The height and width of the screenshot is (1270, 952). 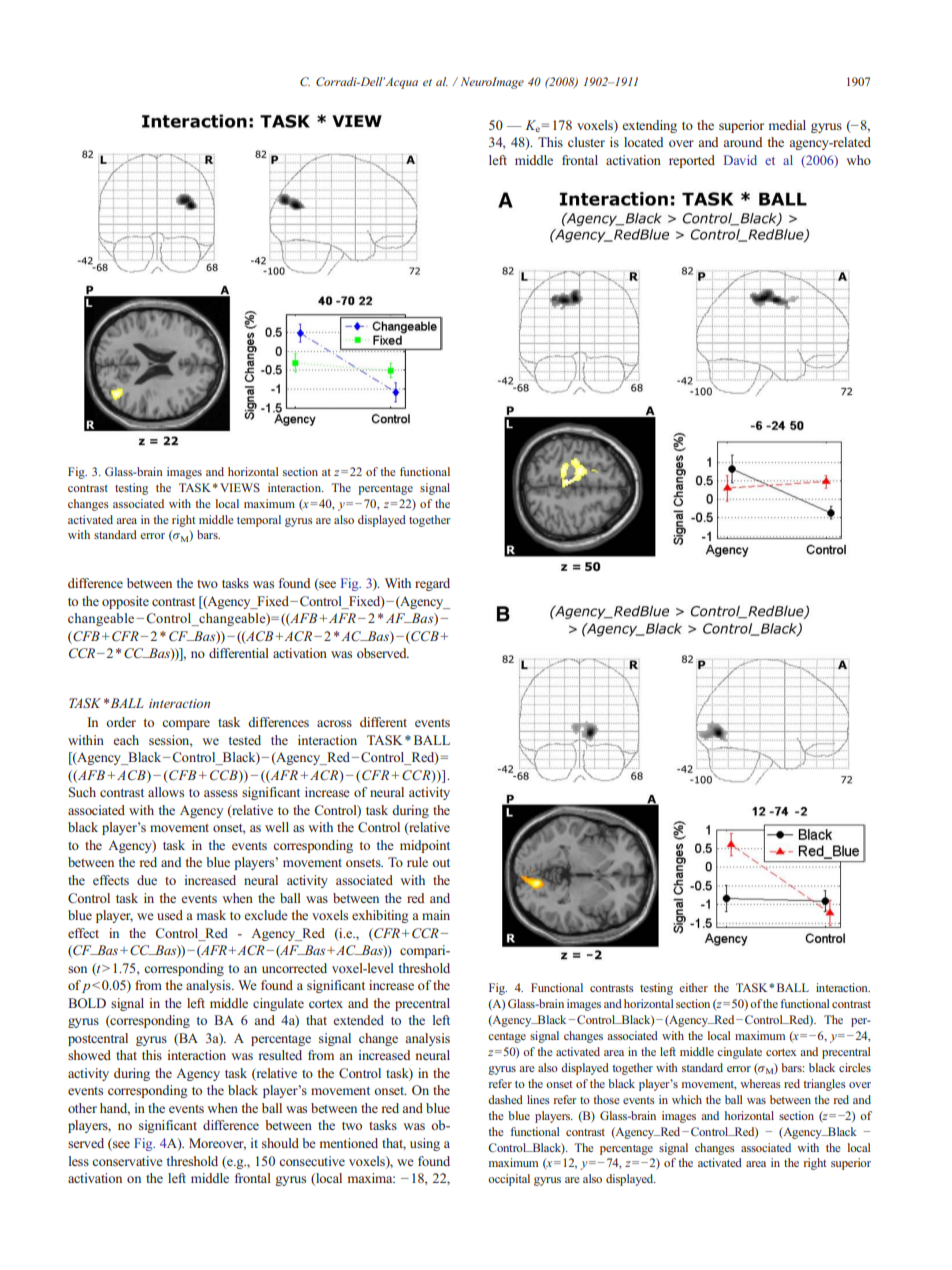 What do you see at coordinates (643, 142) in the screenshot?
I see `located` at bounding box center [643, 142].
